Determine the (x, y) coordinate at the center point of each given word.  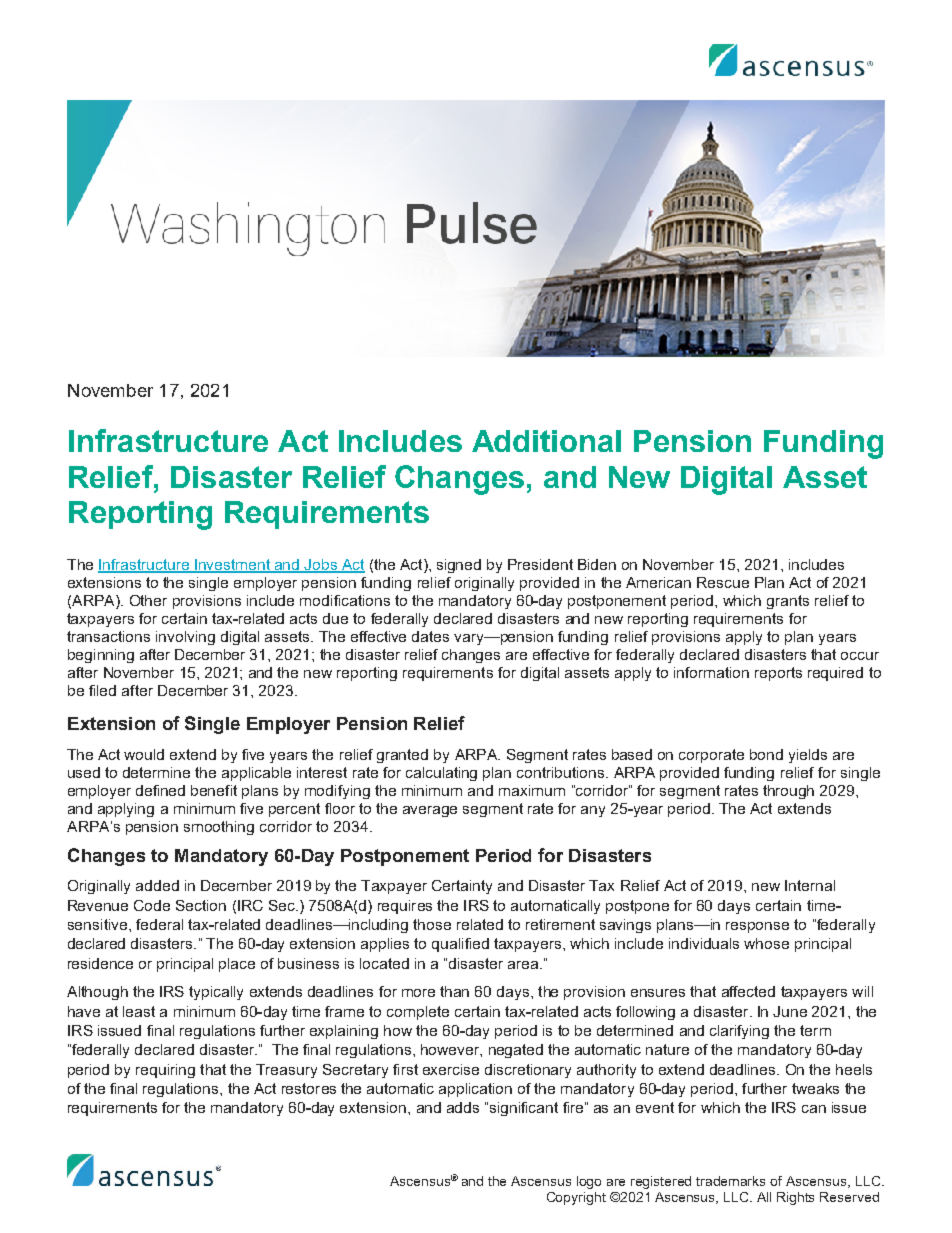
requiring (165, 1071)
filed (102, 690)
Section (201, 905)
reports (778, 674)
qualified (460, 945)
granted (402, 756)
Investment (233, 566)
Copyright (576, 1198)
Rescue (723, 582)
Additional (546, 441)
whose (766, 943)
